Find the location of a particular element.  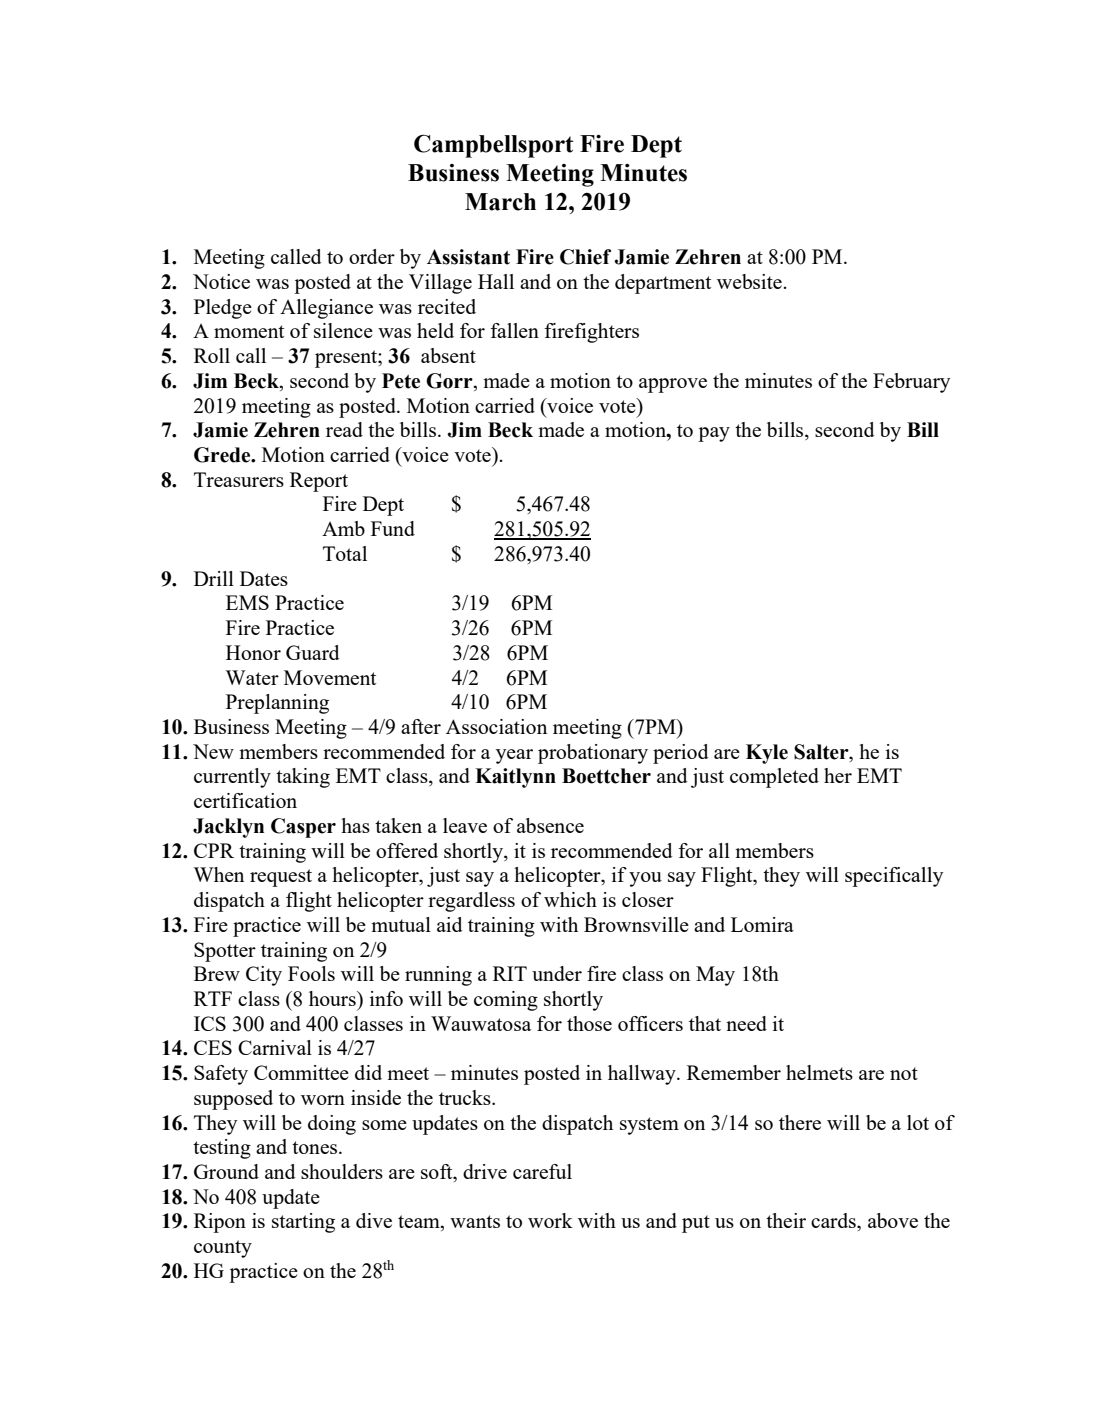

Chief is located at coordinates (585, 257).
